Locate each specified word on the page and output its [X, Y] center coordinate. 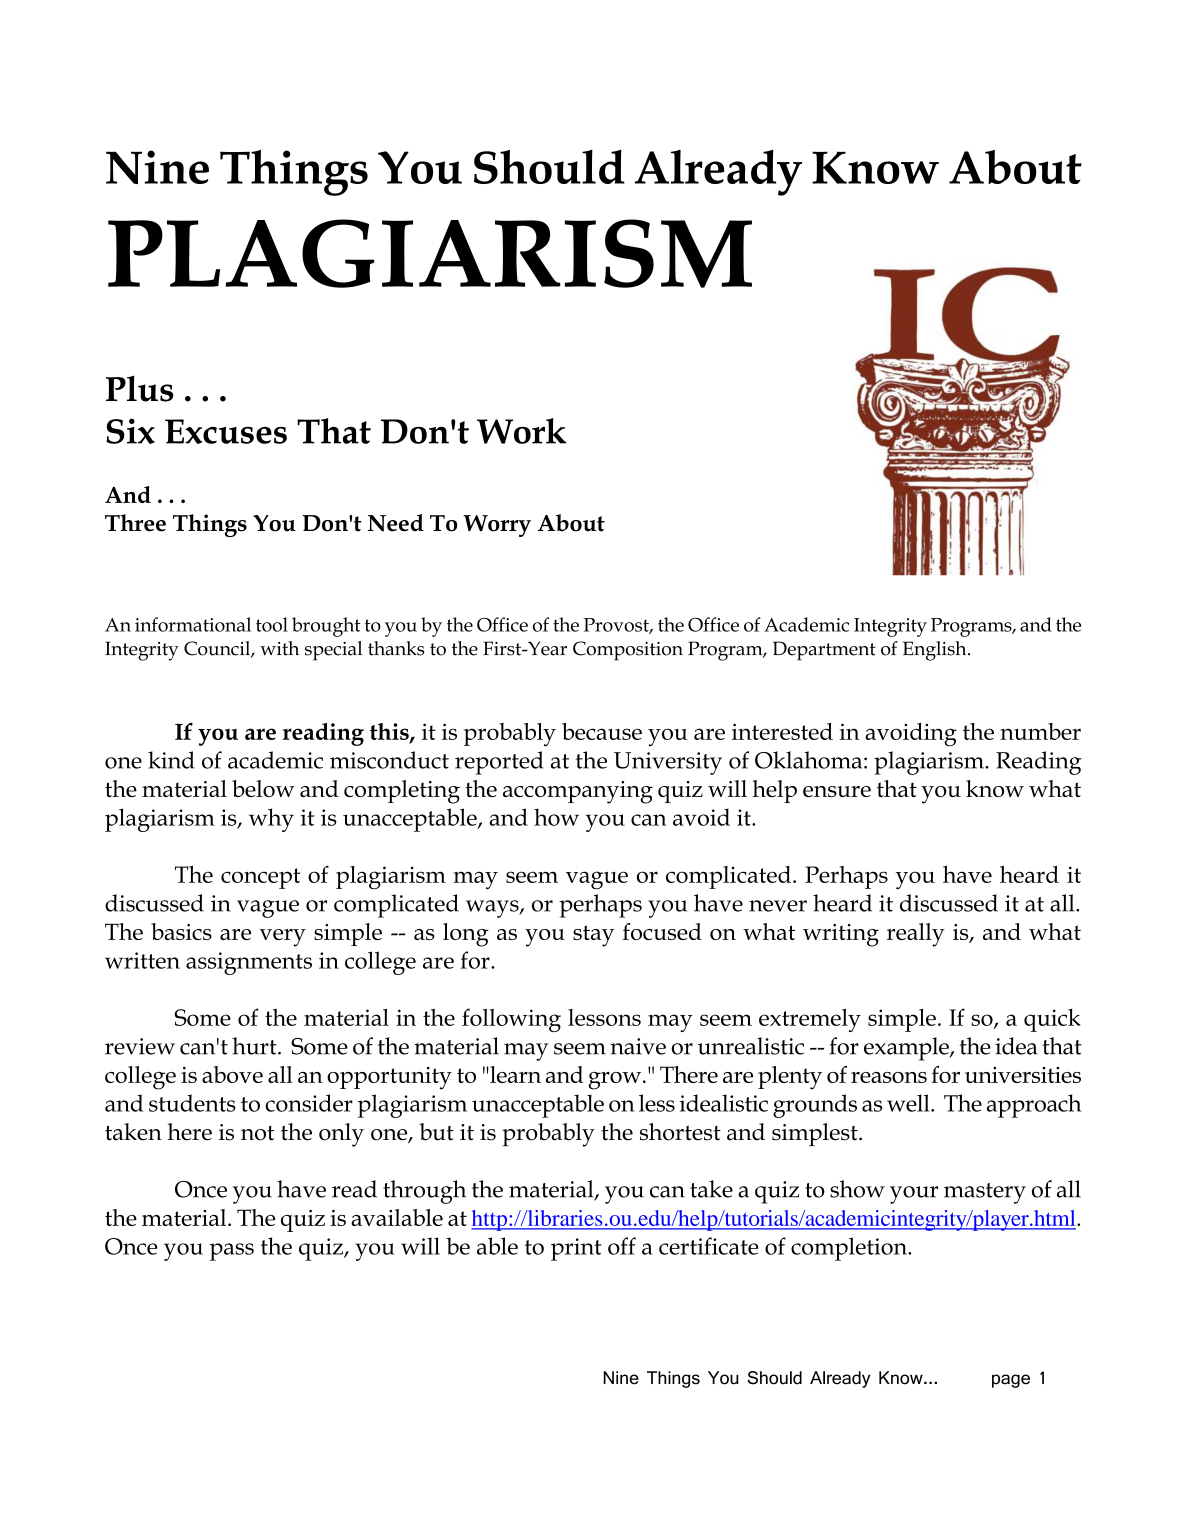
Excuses [226, 431]
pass [232, 1252]
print [576, 1249]
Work [521, 431]
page [1011, 1381]
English [936, 651]
